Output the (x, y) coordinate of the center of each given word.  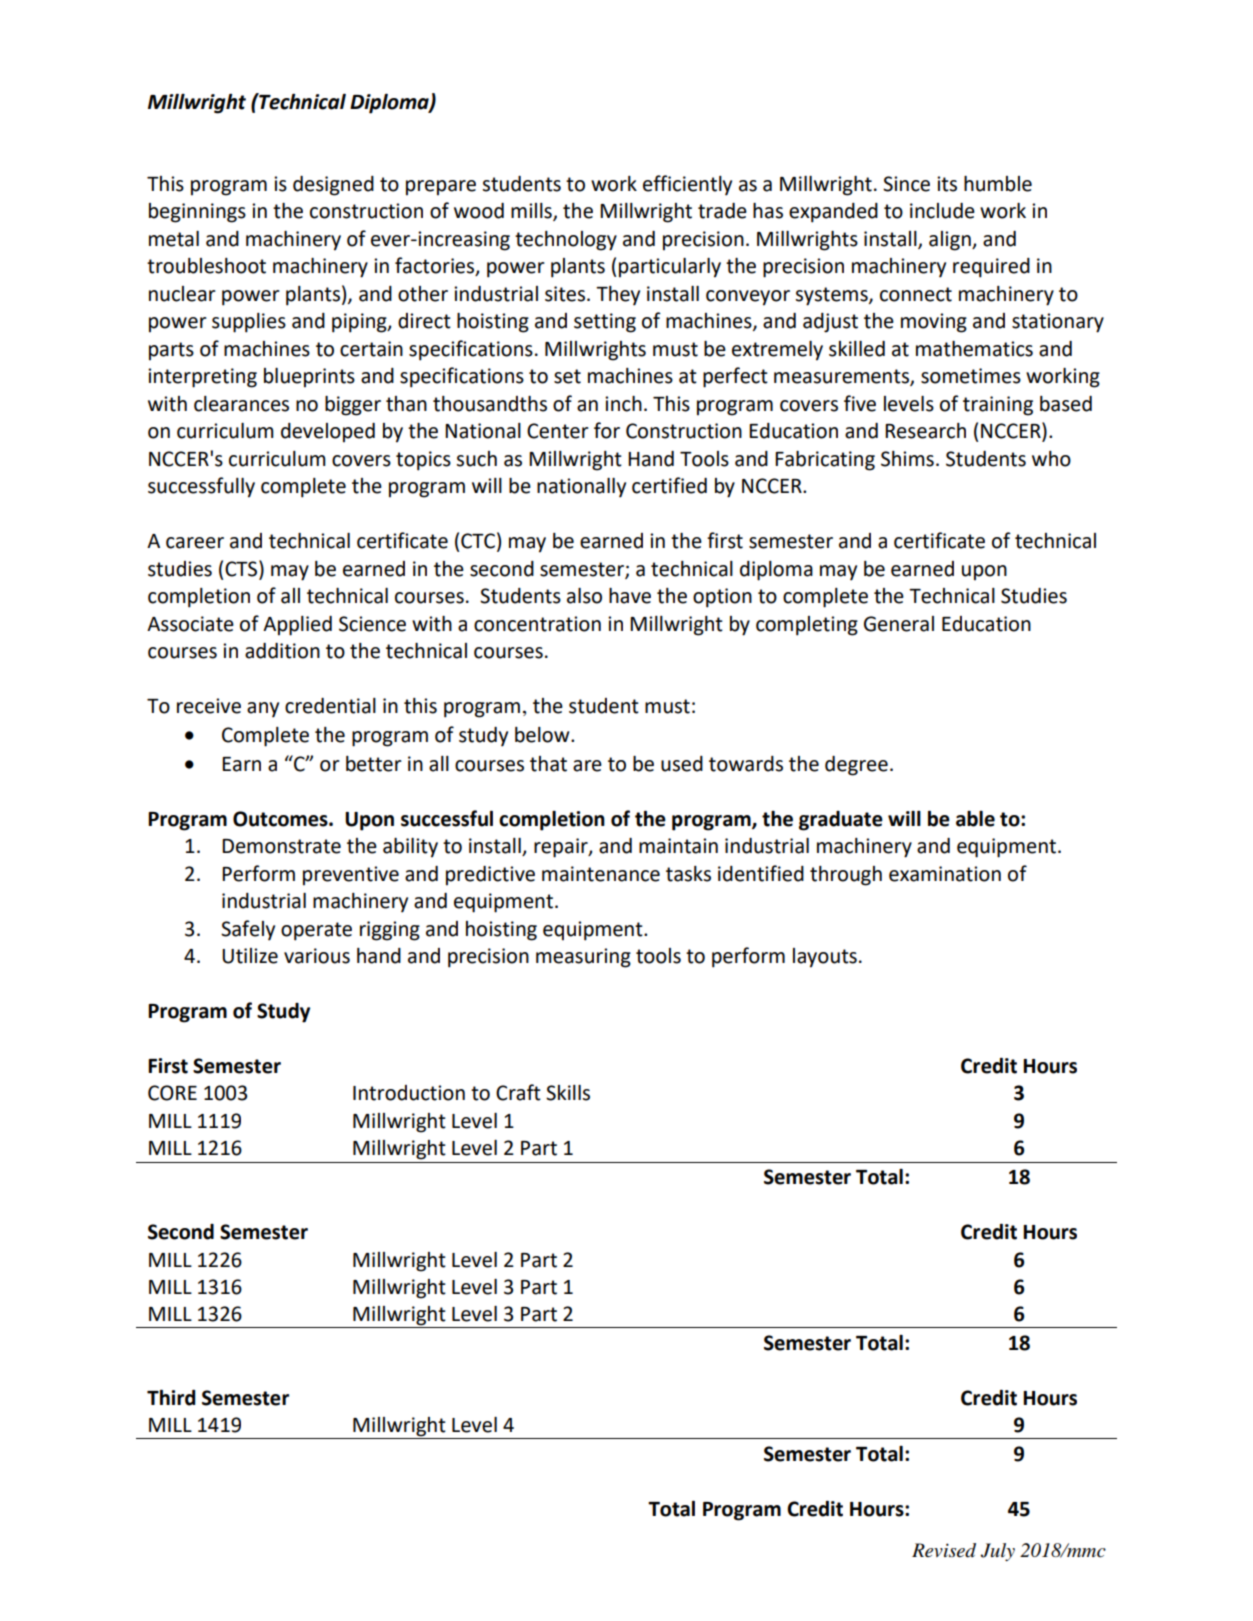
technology (566, 241)
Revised (944, 1550)
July (997, 1552)
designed (333, 186)
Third (171, 1397)
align (951, 241)
